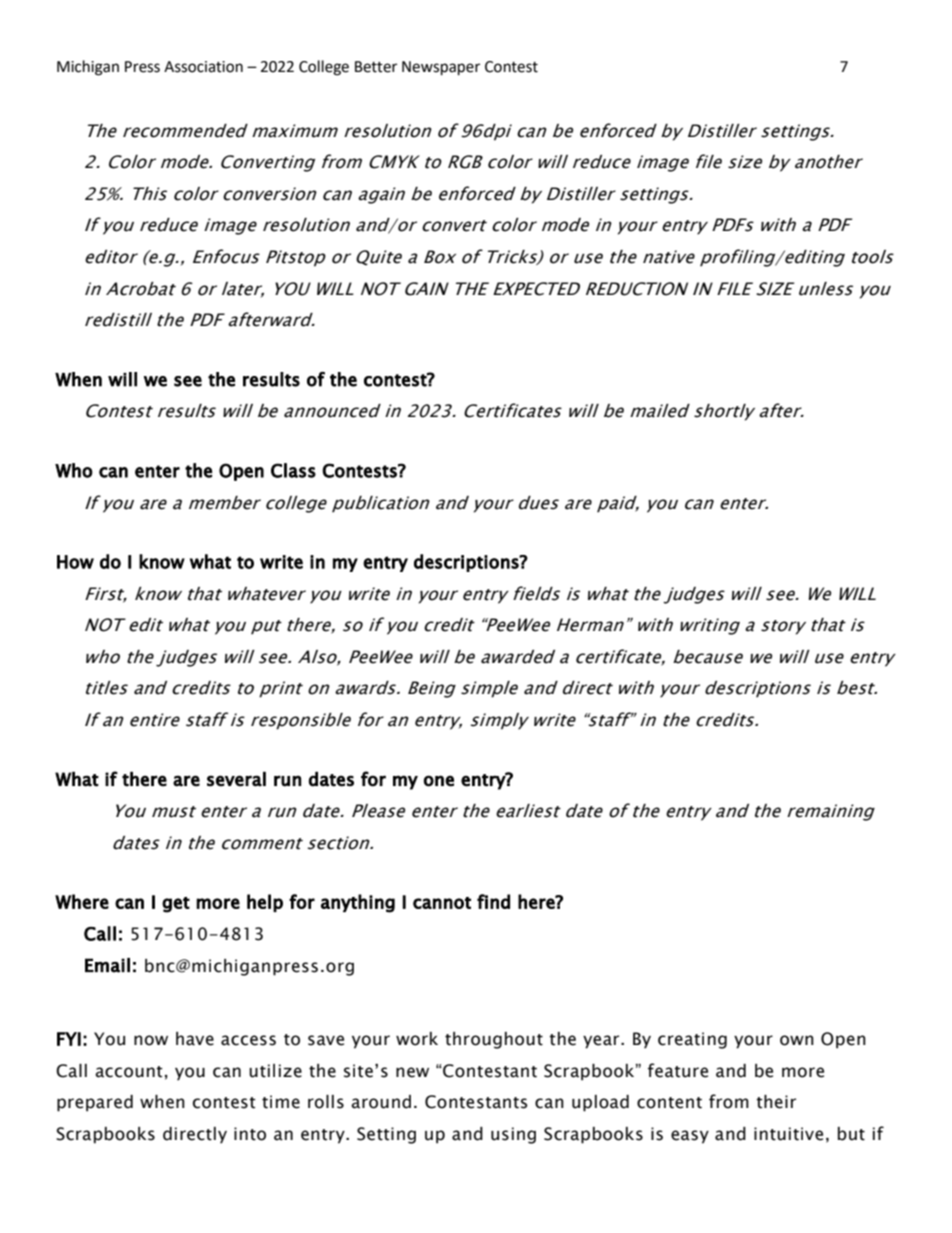 The width and height of the screenshot is (952, 1233). I want to click on several, so click(236, 779).
